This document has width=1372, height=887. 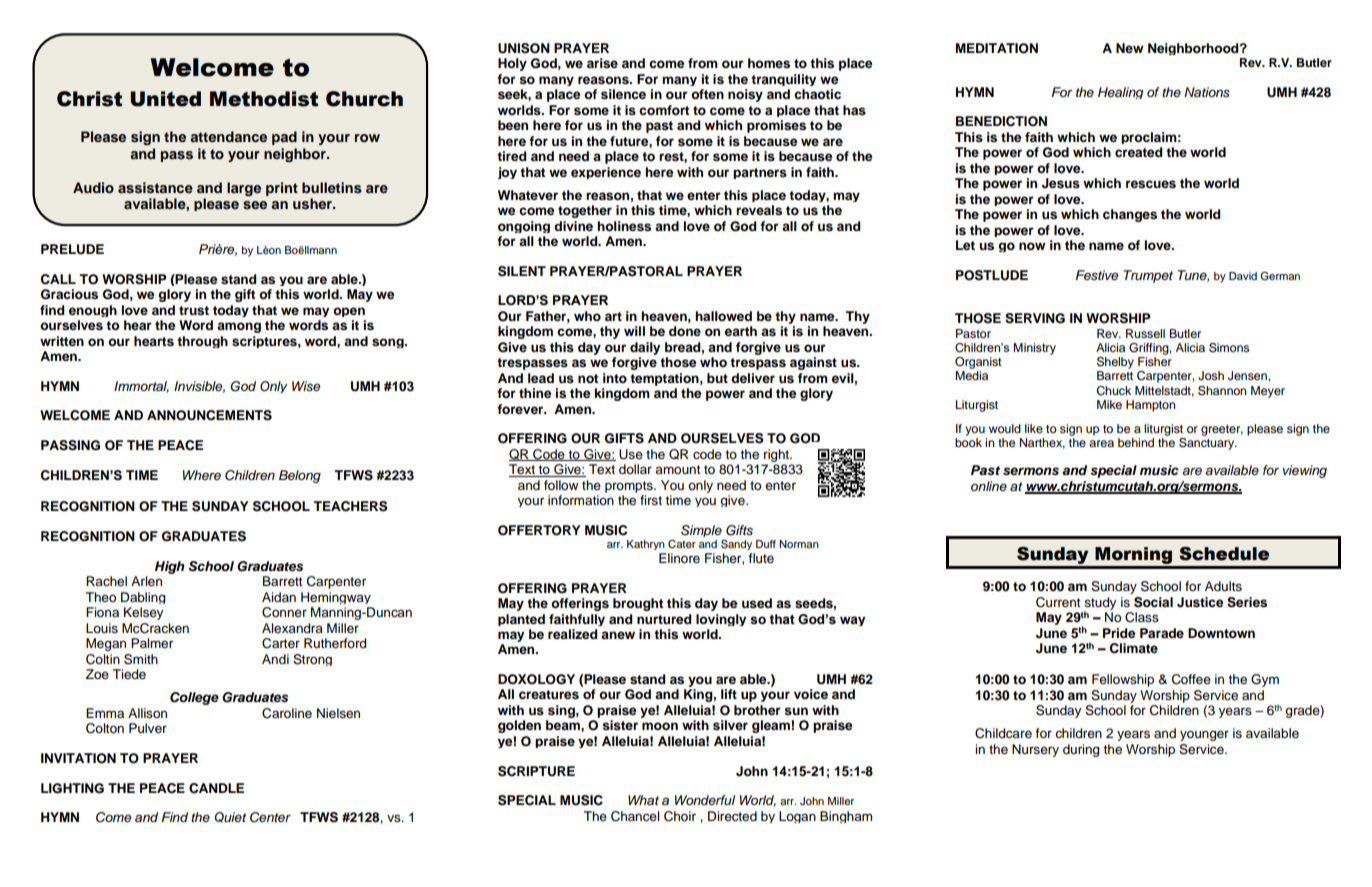 I want to click on behind, so click(x=1136, y=442).
